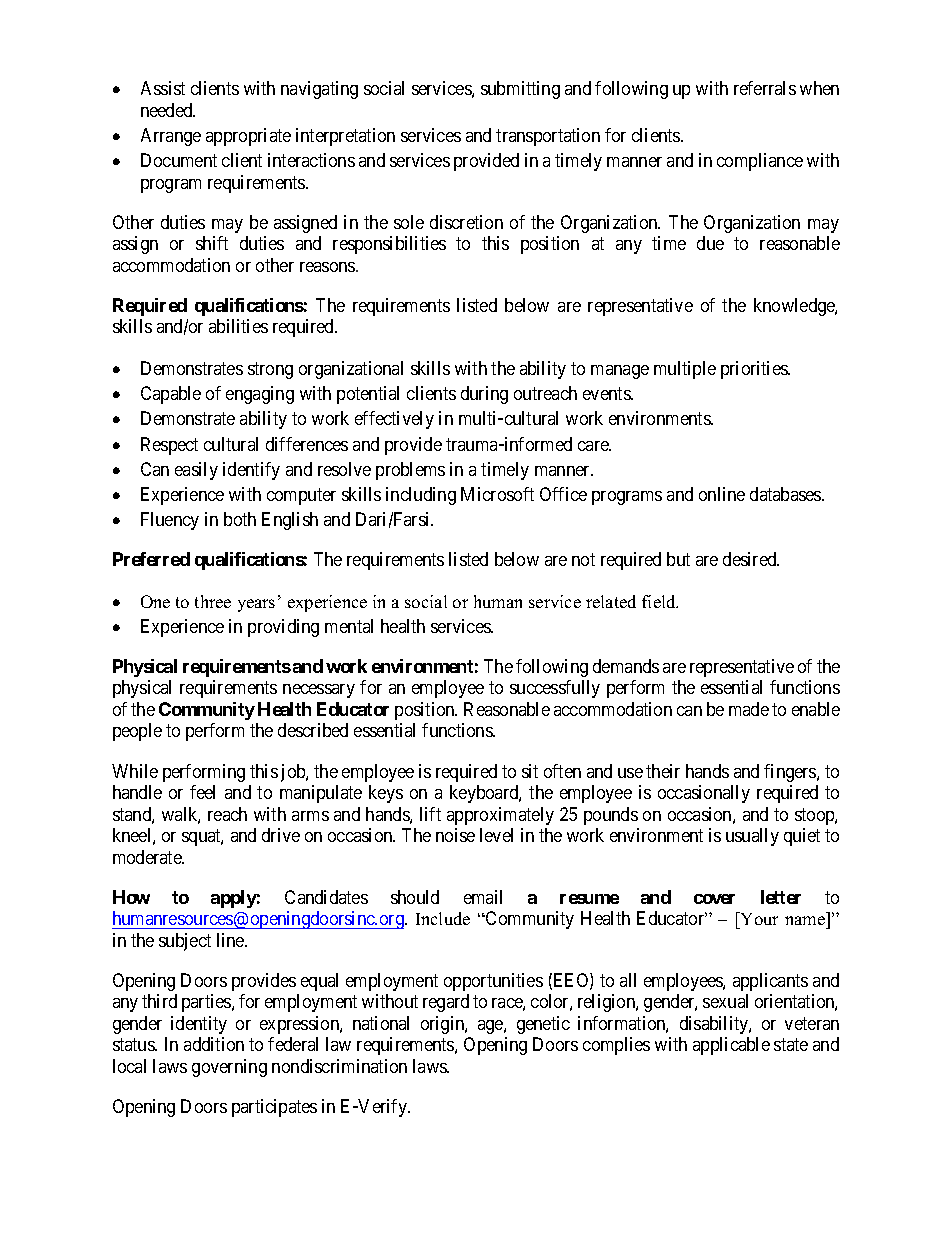  Describe the element at coordinates (229, 1068) in the document. I see `governing` at that location.
